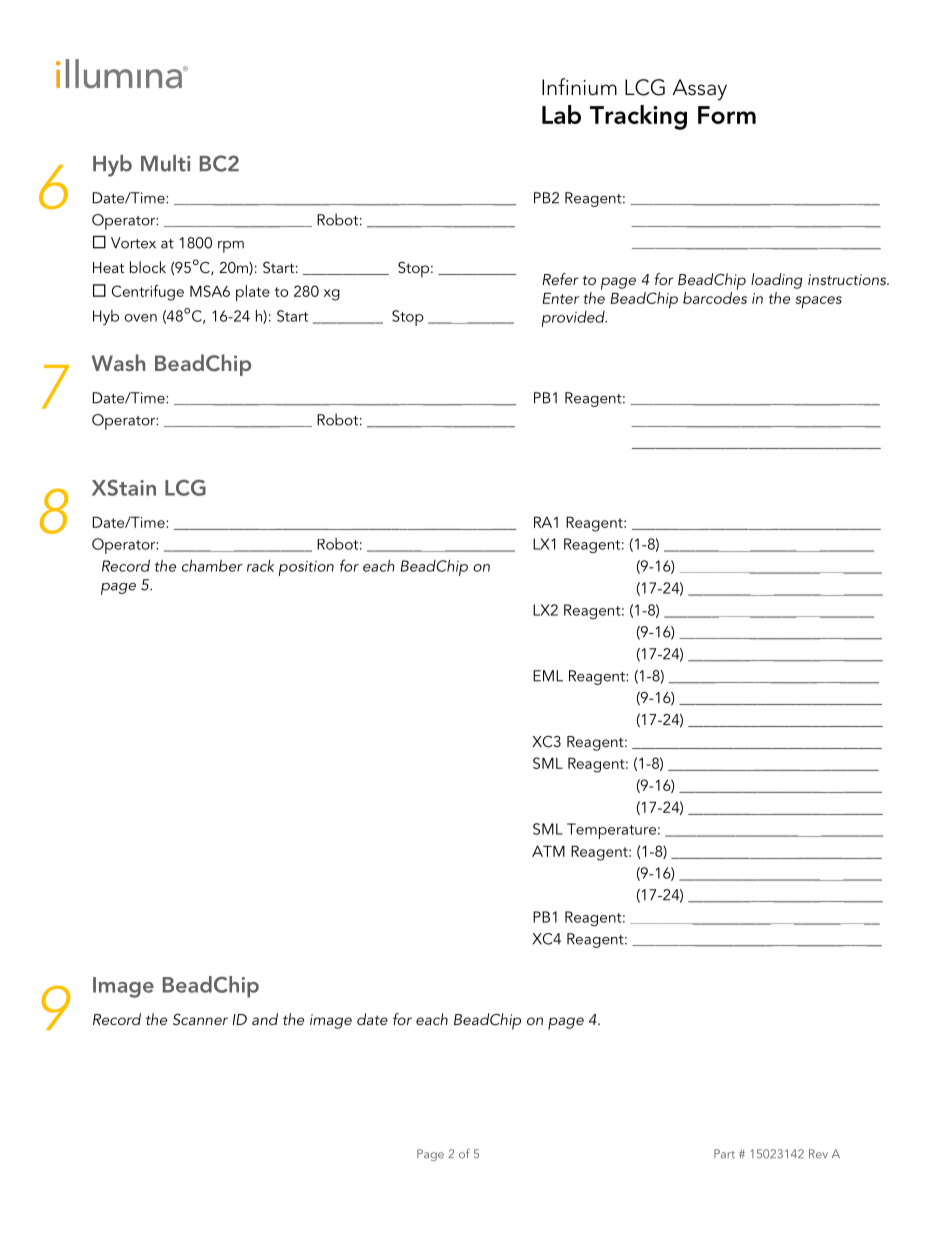 The image size is (952, 1233). I want to click on Part, so click(724, 1153).
